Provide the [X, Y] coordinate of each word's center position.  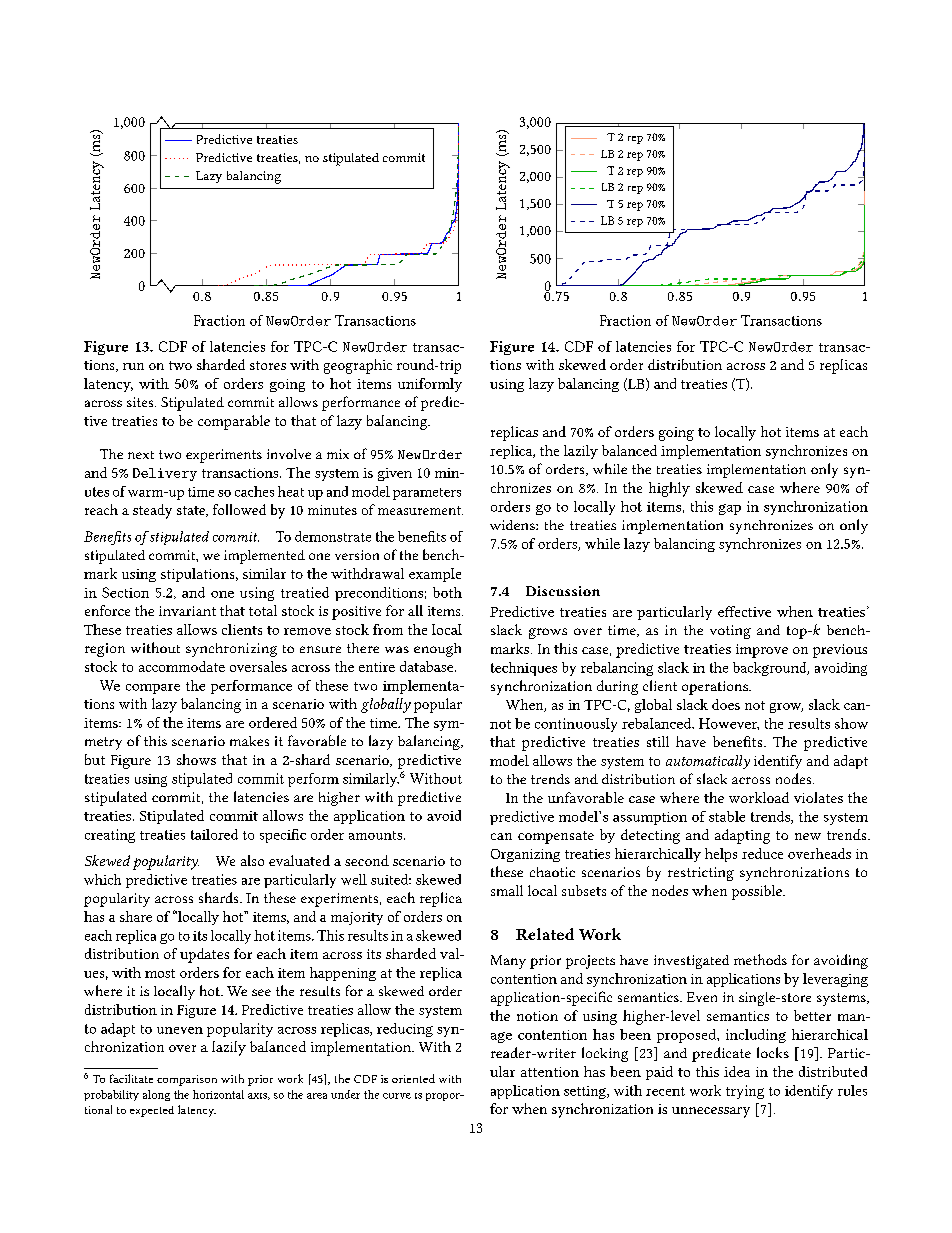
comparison [187, 1080]
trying [745, 1092]
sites [141, 402]
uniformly [430, 385]
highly [669, 489]
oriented [413, 1078]
